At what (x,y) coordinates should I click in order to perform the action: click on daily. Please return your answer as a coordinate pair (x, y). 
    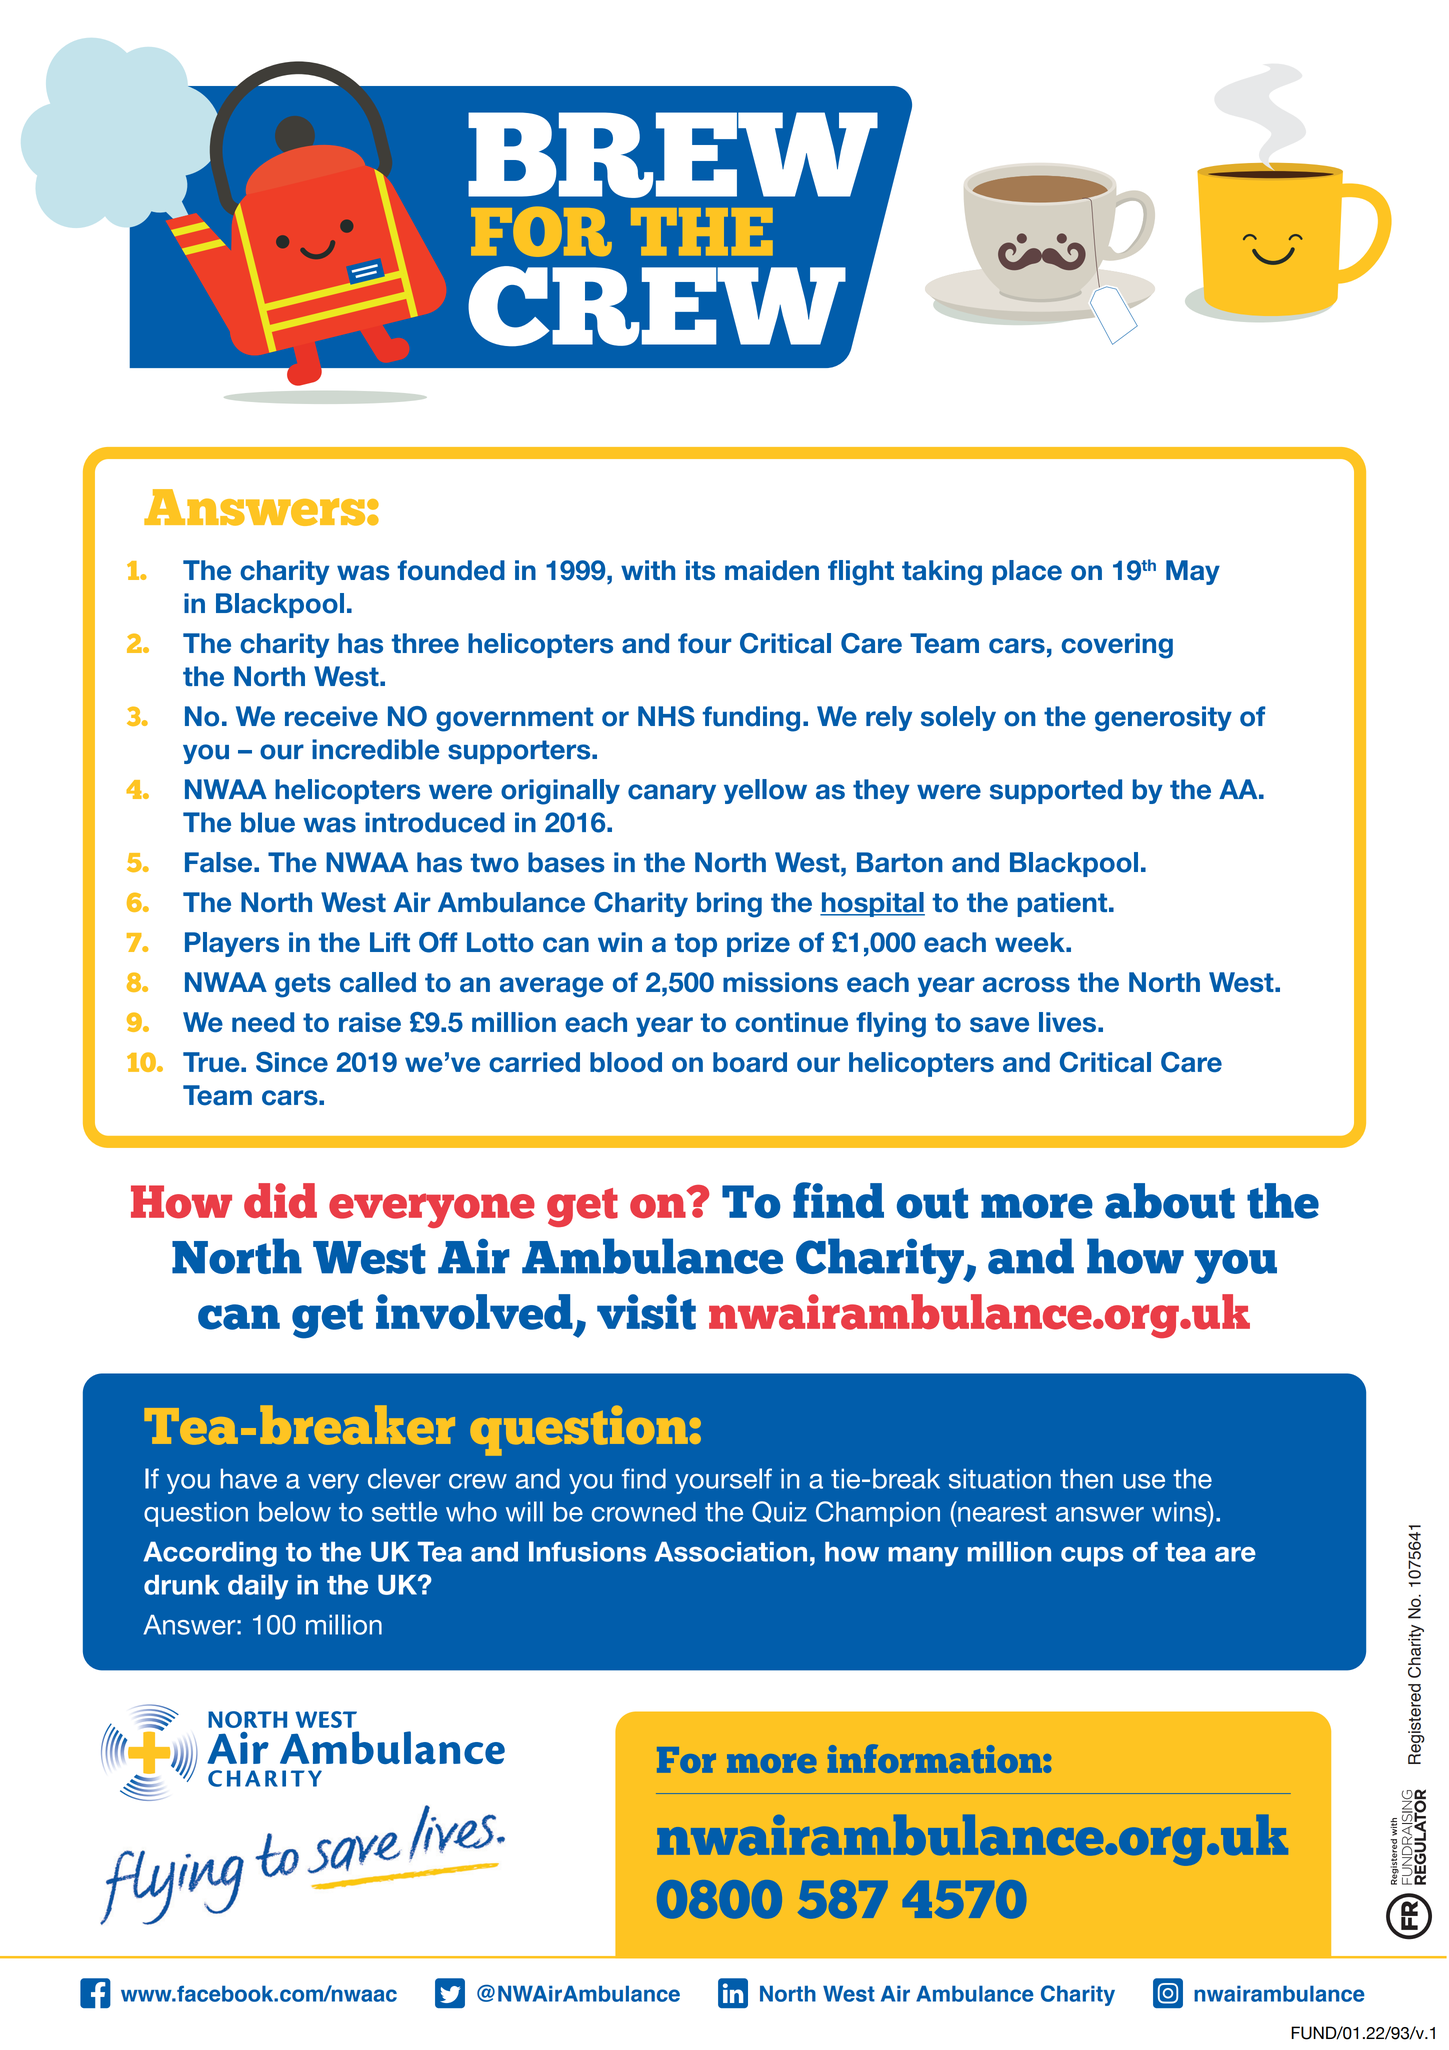
    Looking at the image, I should click on (258, 1587).
